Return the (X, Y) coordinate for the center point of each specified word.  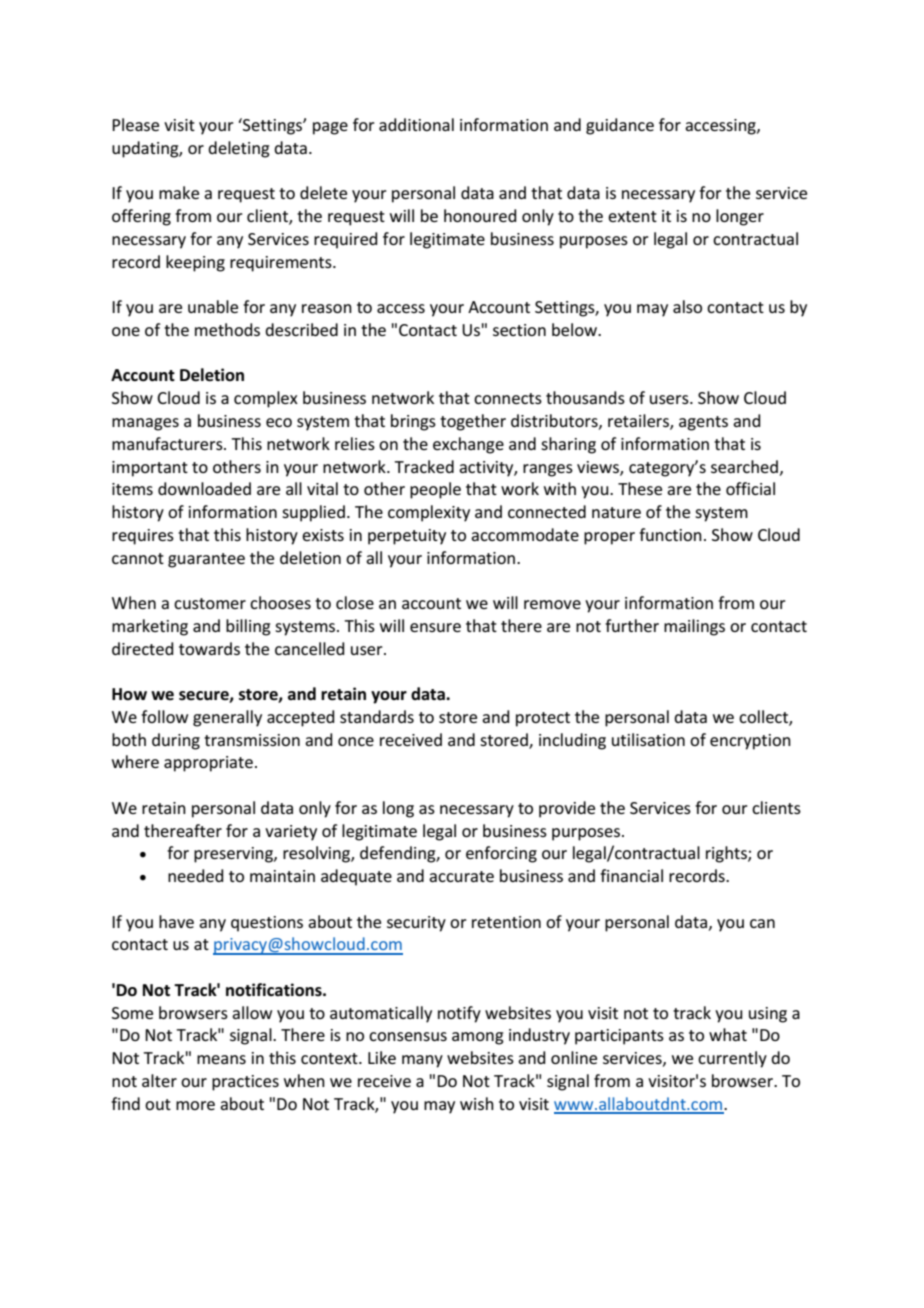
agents (703, 423)
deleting (239, 149)
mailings (694, 627)
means (221, 1059)
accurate (461, 876)
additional (416, 124)
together (473, 422)
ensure (435, 627)
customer (210, 603)
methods (227, 329)
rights (727, 854)
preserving (234, 855)
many (422, 1061)
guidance (620, 126)
